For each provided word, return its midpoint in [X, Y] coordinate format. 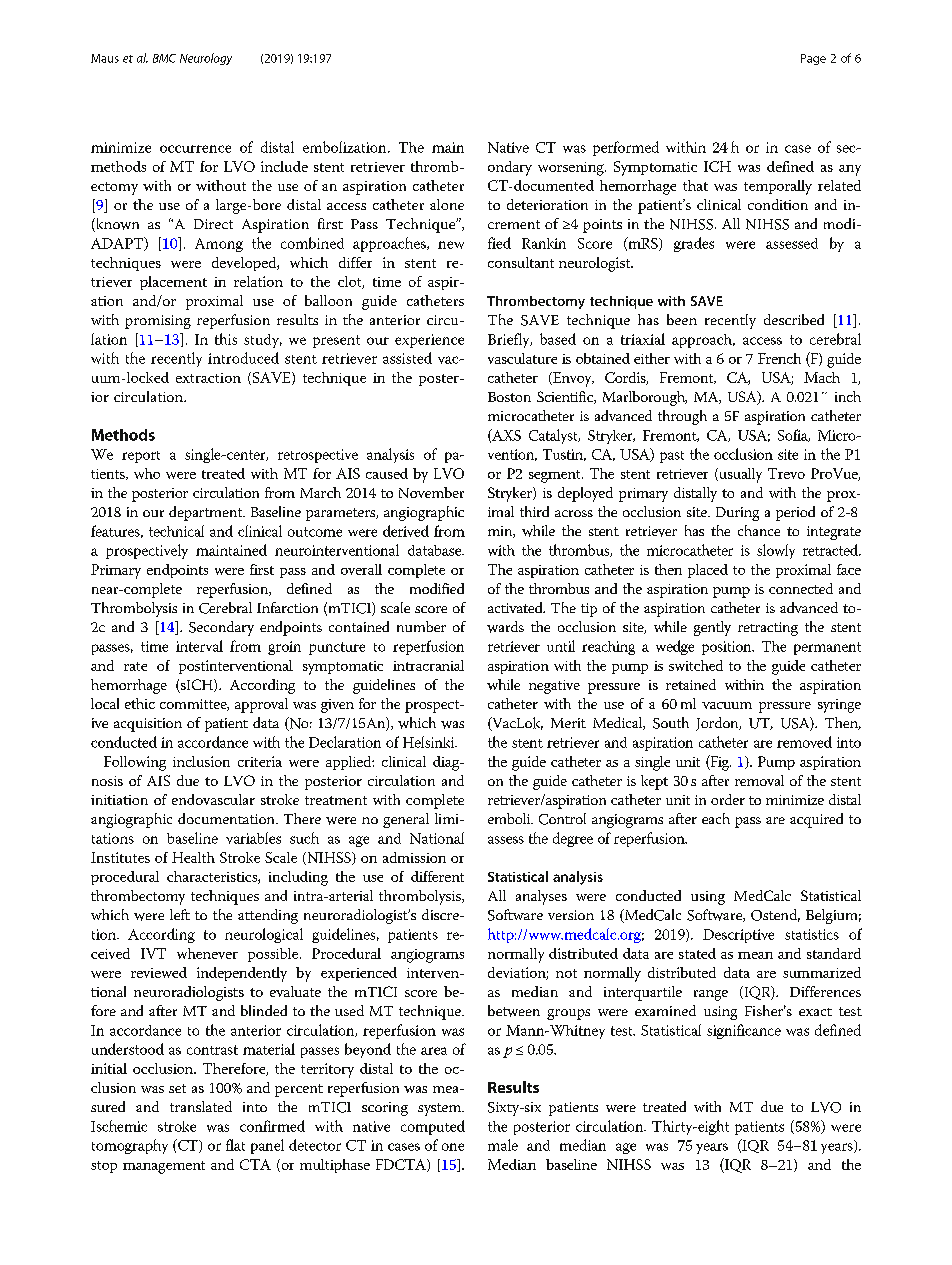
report [141, 457]
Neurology [206, 59]
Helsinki [430, 742]
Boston [509, 397]
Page [813, 59]
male [503, 1145]
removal [759, 780]
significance [744, 1031]
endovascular [213, 799]
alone [447, 204]
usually [739, 475]
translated [201, 1106]
